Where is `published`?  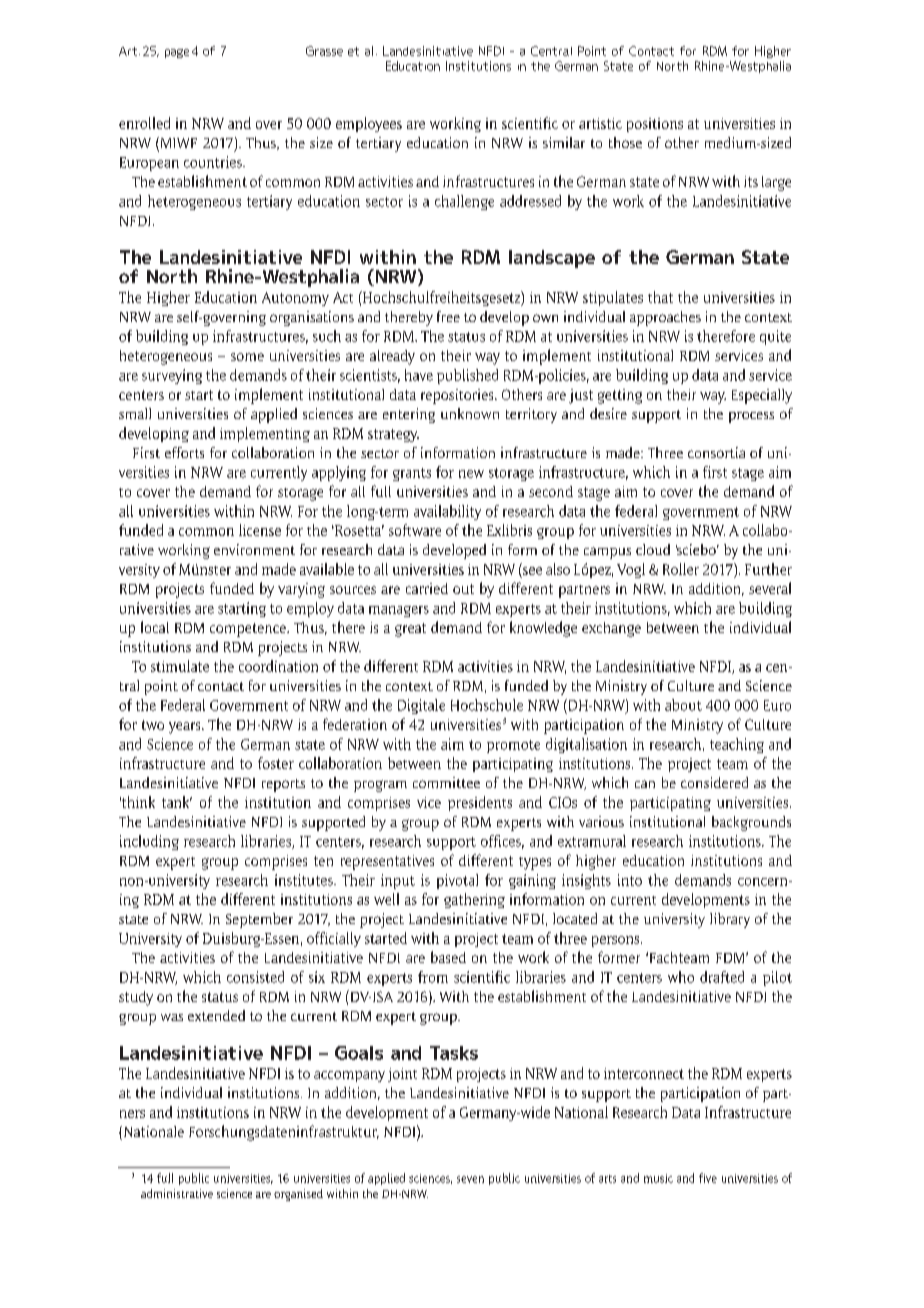
published is located at coordinates (467, 376).
